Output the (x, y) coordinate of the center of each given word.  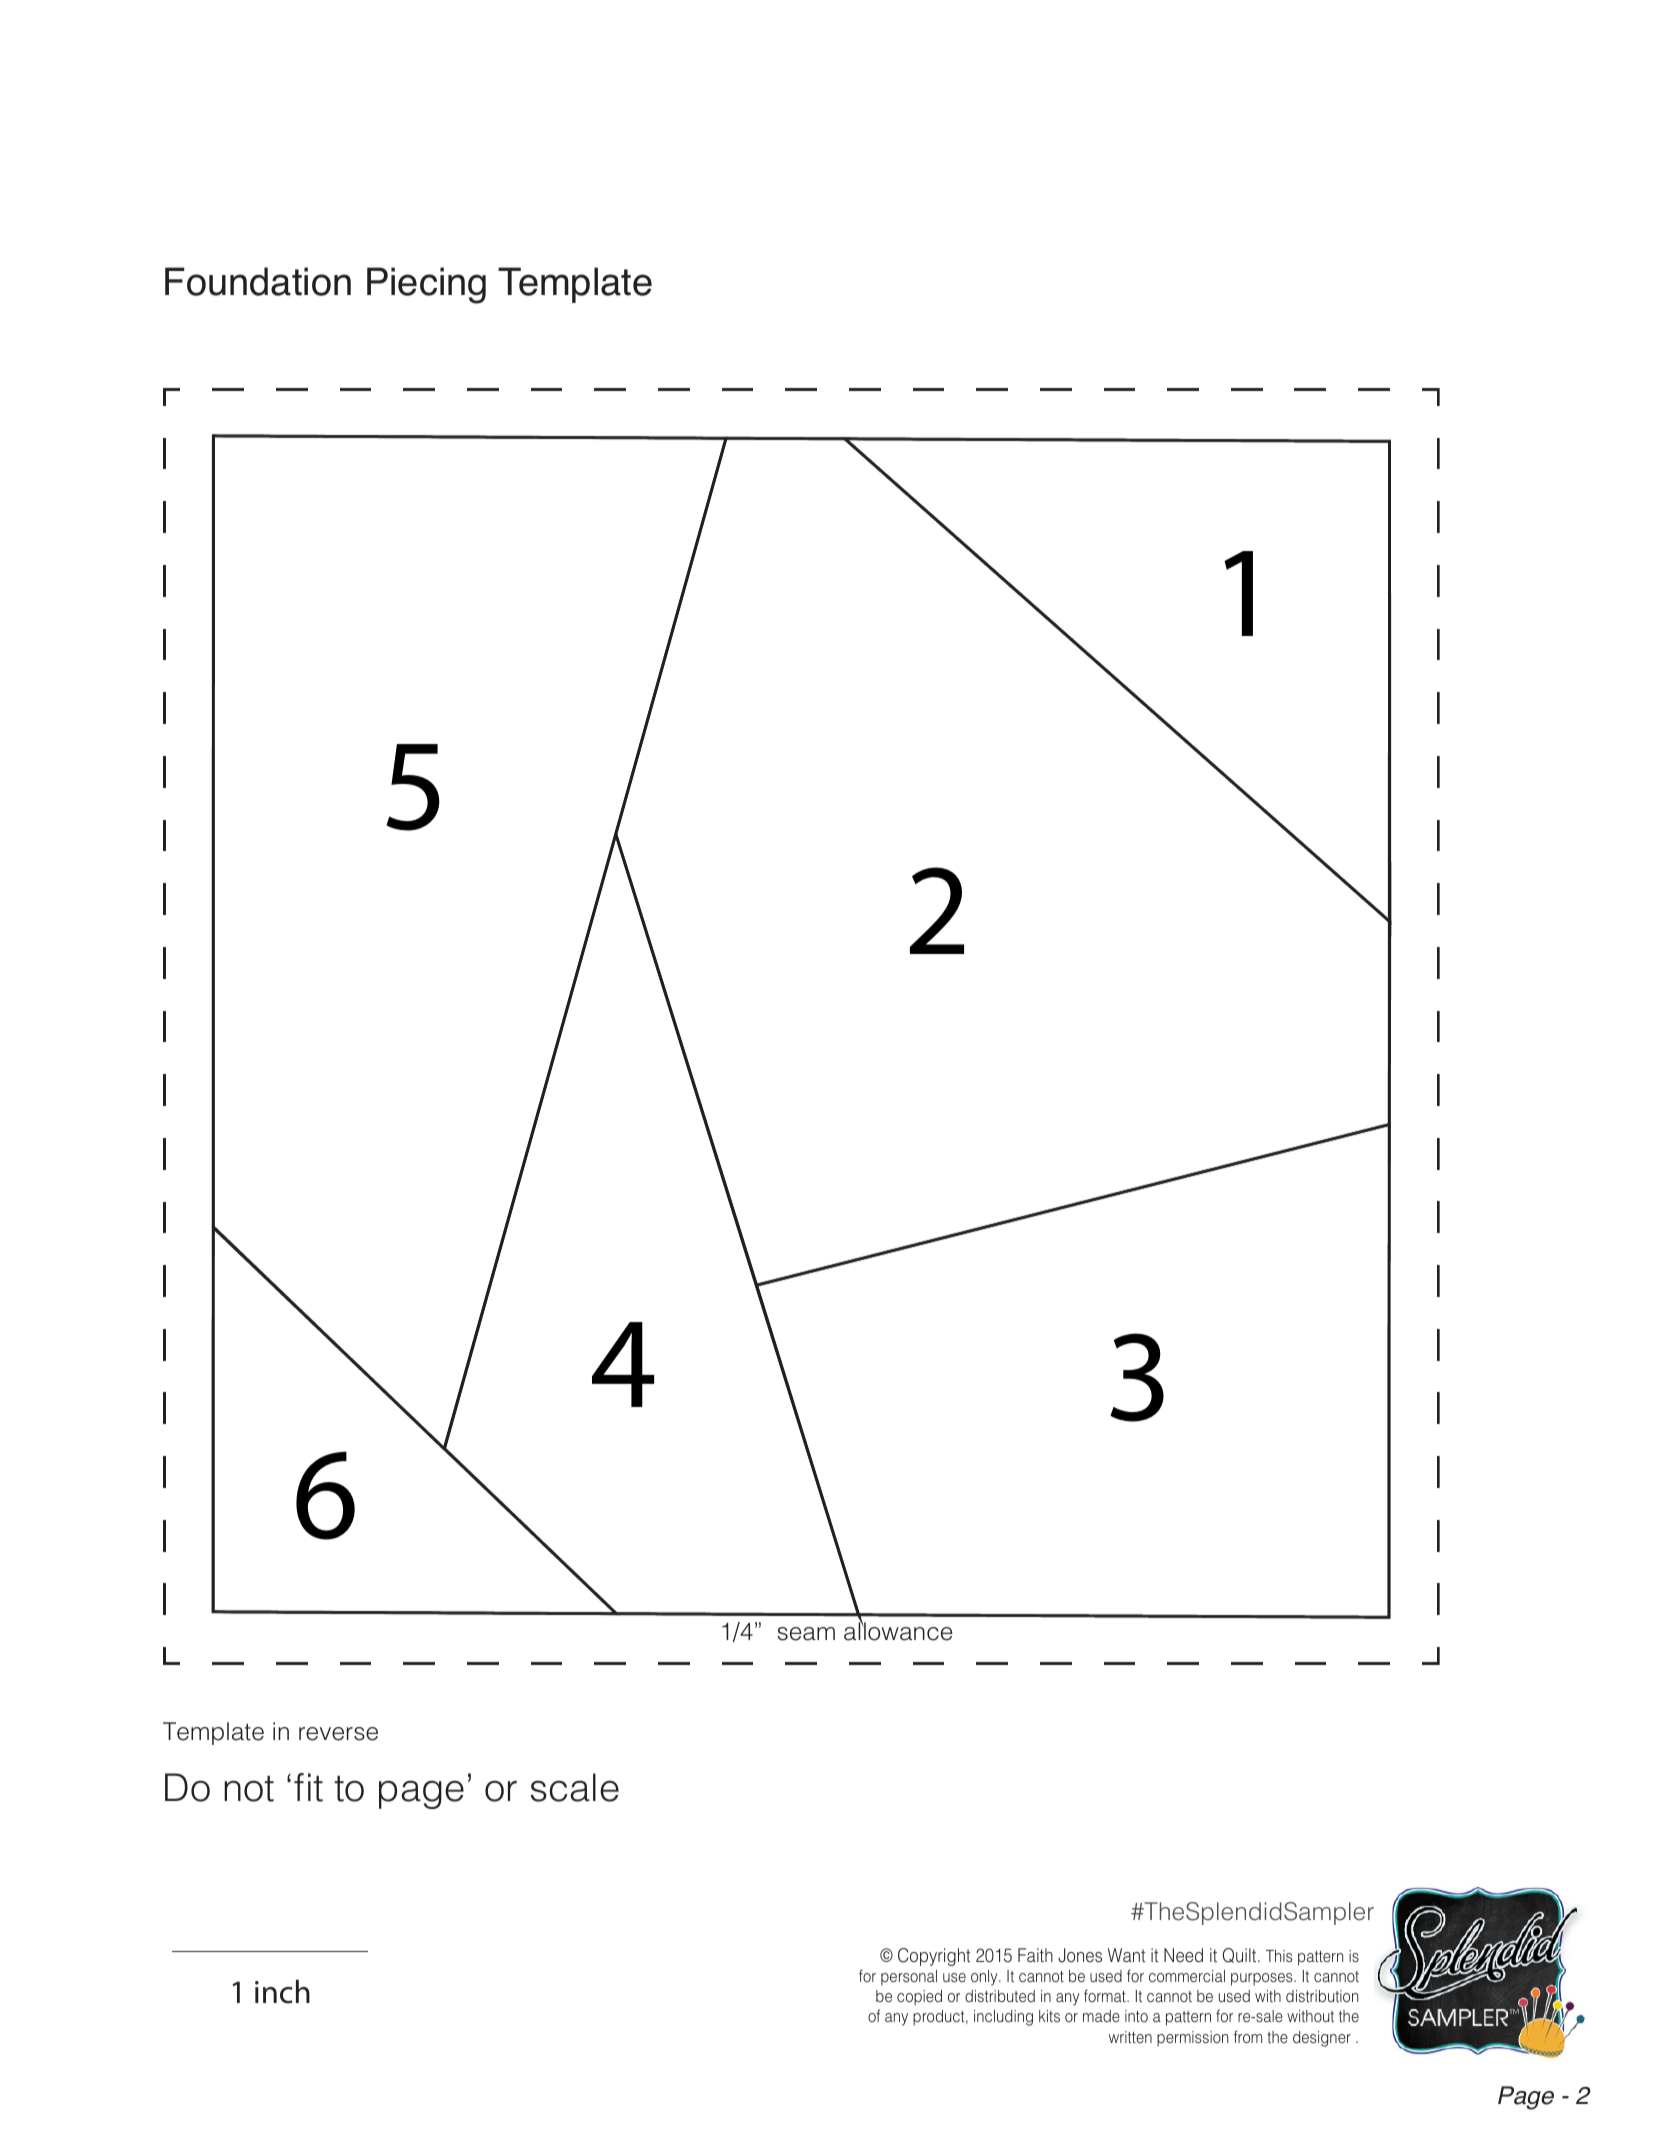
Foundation (258, 281)
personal (909, 1978)
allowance (898, 1630)
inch (282, 1992)
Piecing (426, 285)
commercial (1187, 1976)
